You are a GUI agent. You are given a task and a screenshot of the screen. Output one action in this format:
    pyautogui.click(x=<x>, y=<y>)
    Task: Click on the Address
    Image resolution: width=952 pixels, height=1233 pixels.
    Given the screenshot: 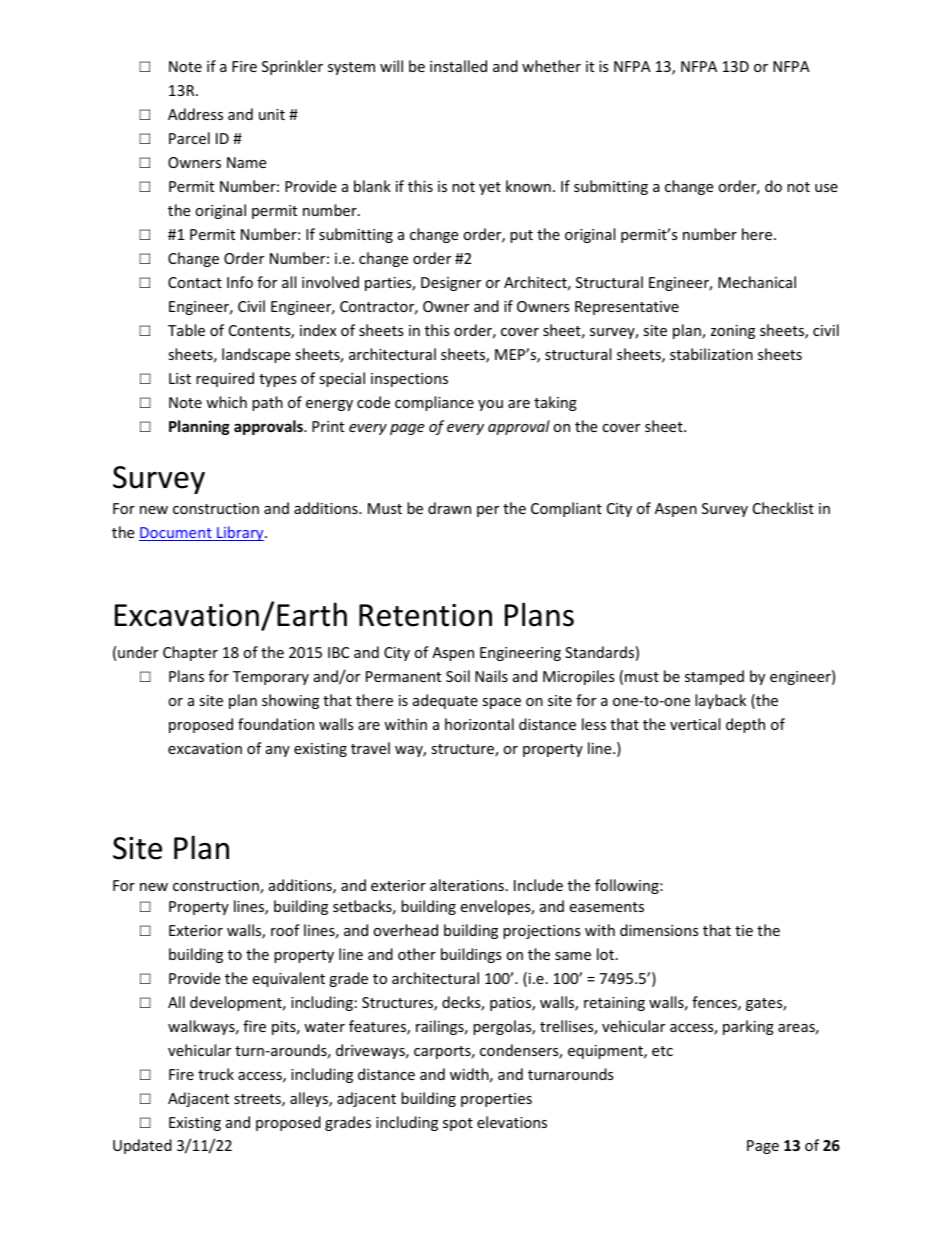 What is the action you would take?
    pyautogui.click(x=195, y=114)
